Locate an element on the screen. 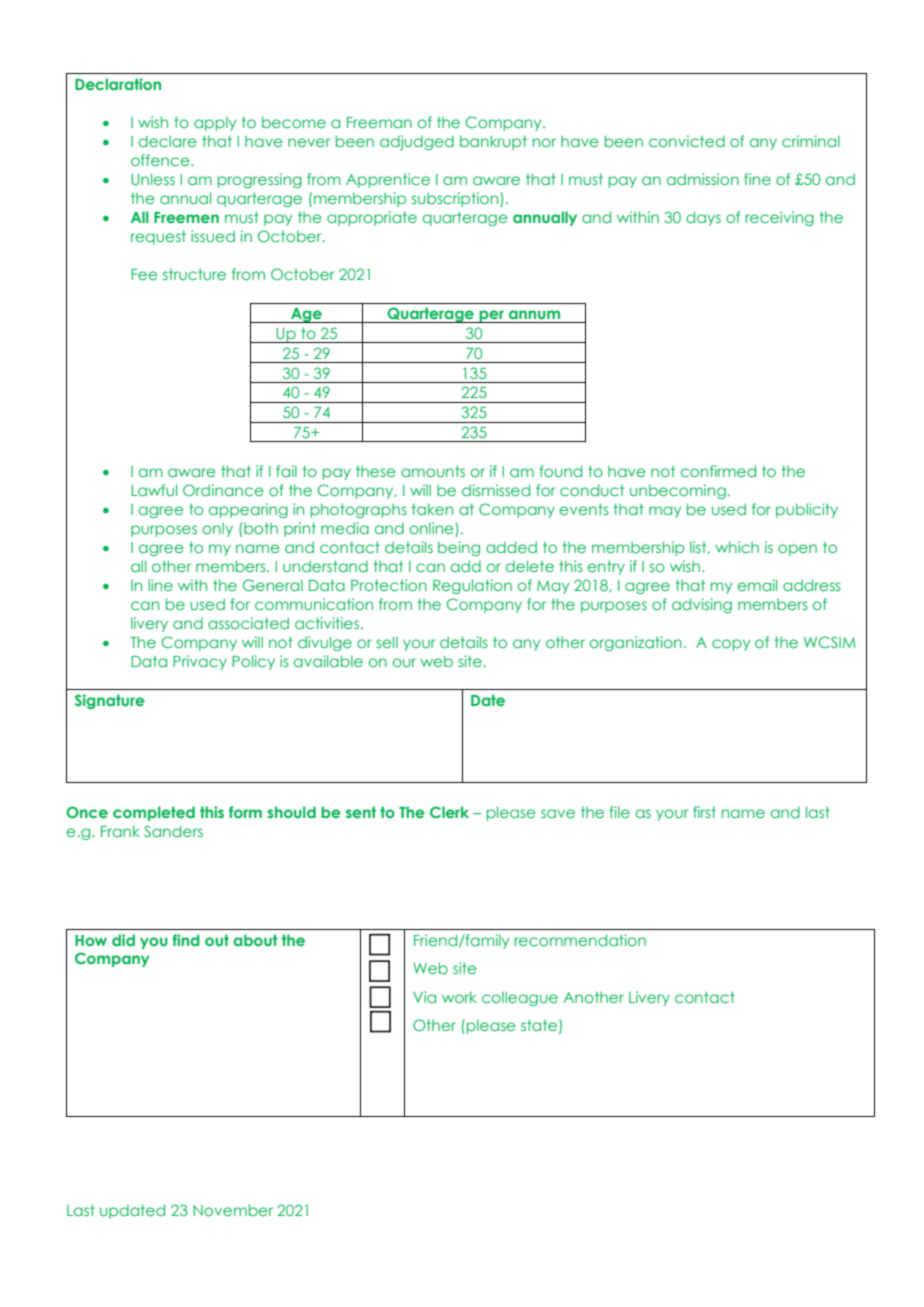 The image size is (924, 1307). declare is located at coordinates (168, 141).
